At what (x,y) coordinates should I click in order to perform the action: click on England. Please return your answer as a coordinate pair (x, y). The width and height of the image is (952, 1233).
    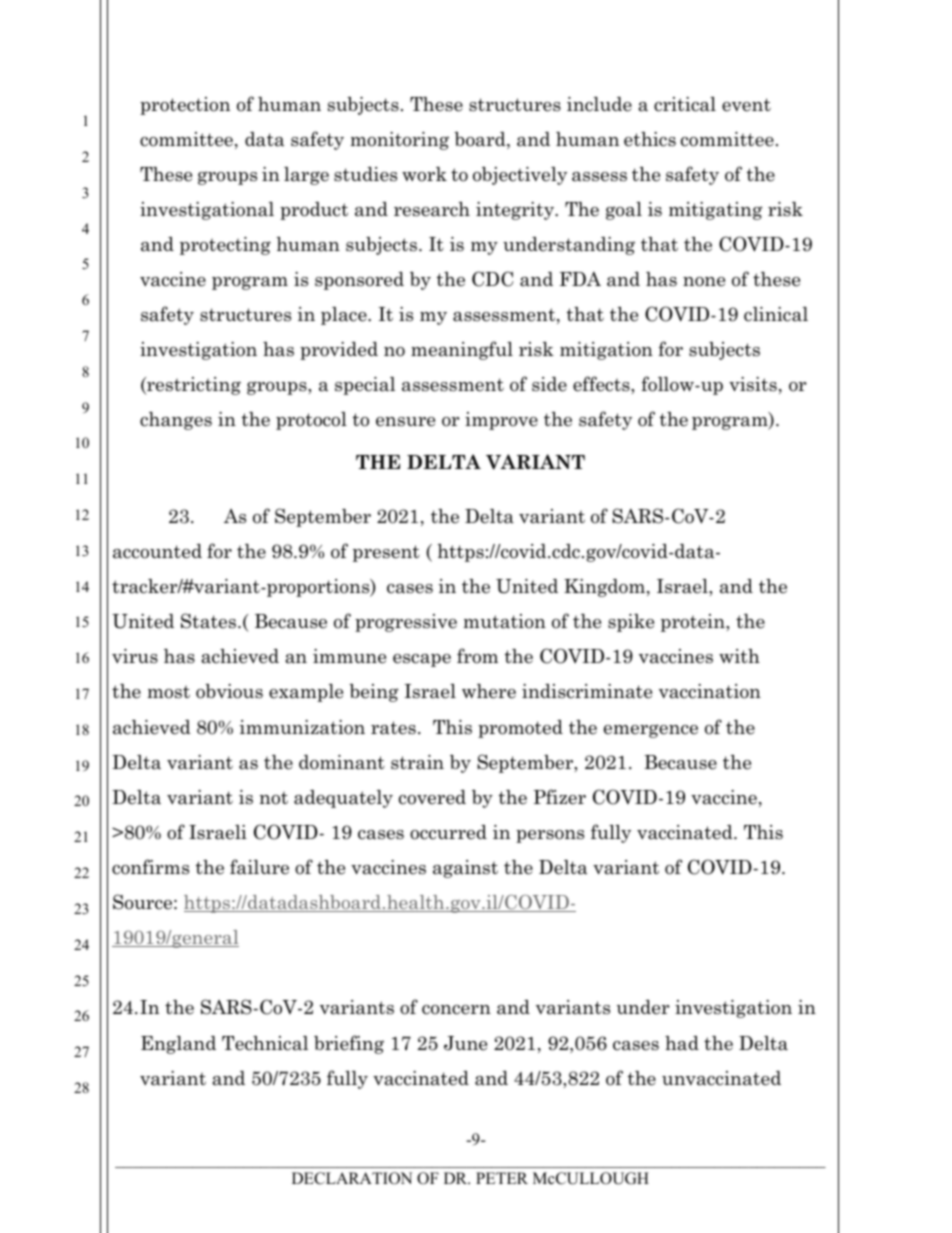
    Looking at the image, I should click on (178, 1045).
